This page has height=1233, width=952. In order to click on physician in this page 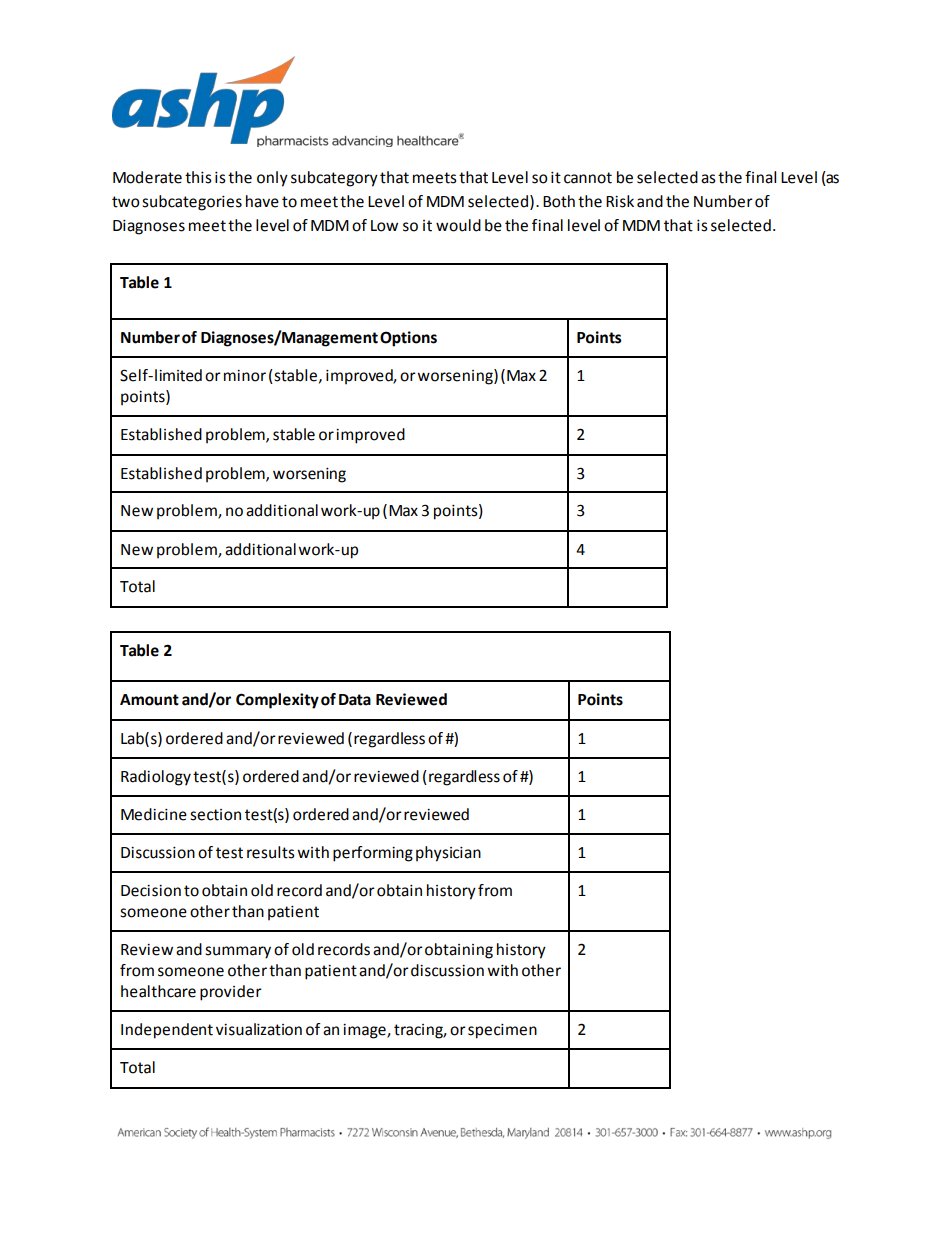, I will do `click(448, 854)`.
